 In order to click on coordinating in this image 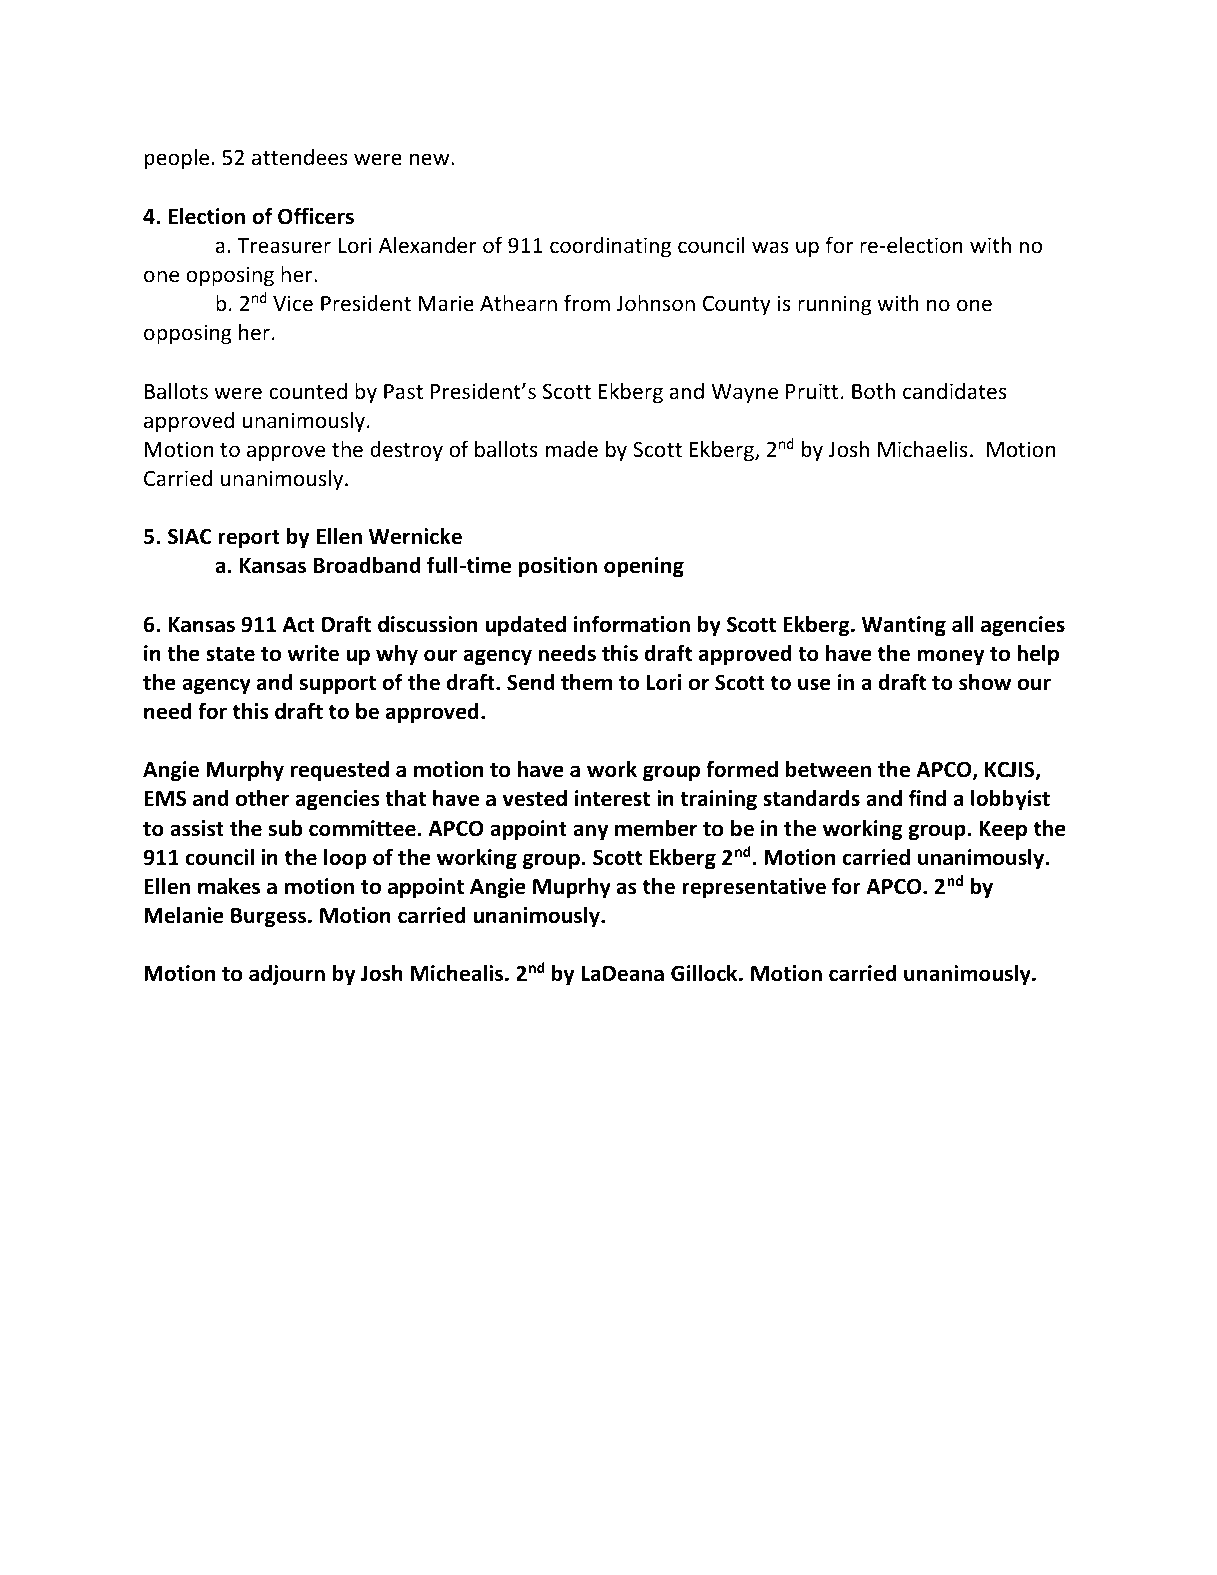, I will do `click(610, 247)`.
